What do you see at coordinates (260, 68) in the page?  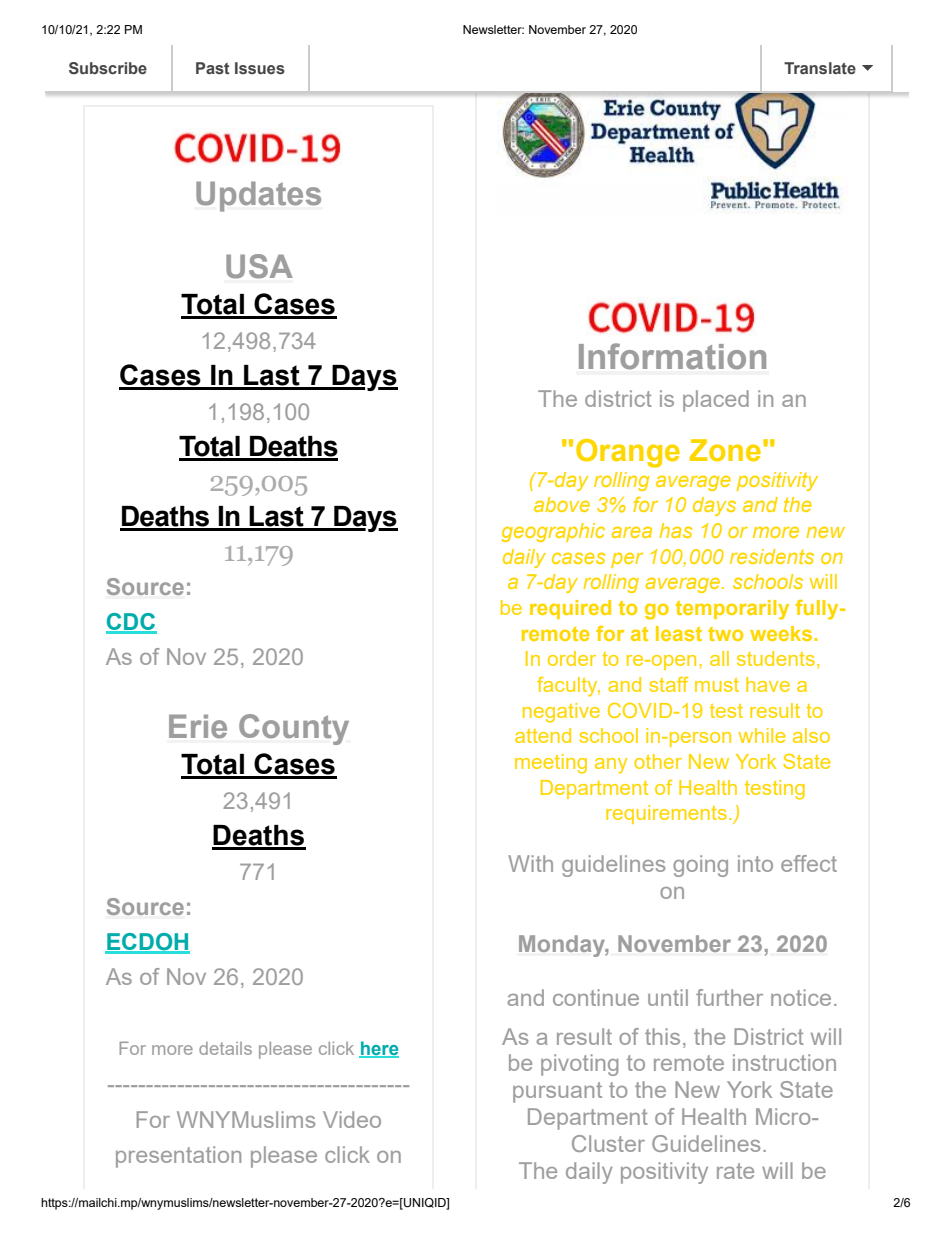 I see `Issues` at bounding box center [260, 68].
